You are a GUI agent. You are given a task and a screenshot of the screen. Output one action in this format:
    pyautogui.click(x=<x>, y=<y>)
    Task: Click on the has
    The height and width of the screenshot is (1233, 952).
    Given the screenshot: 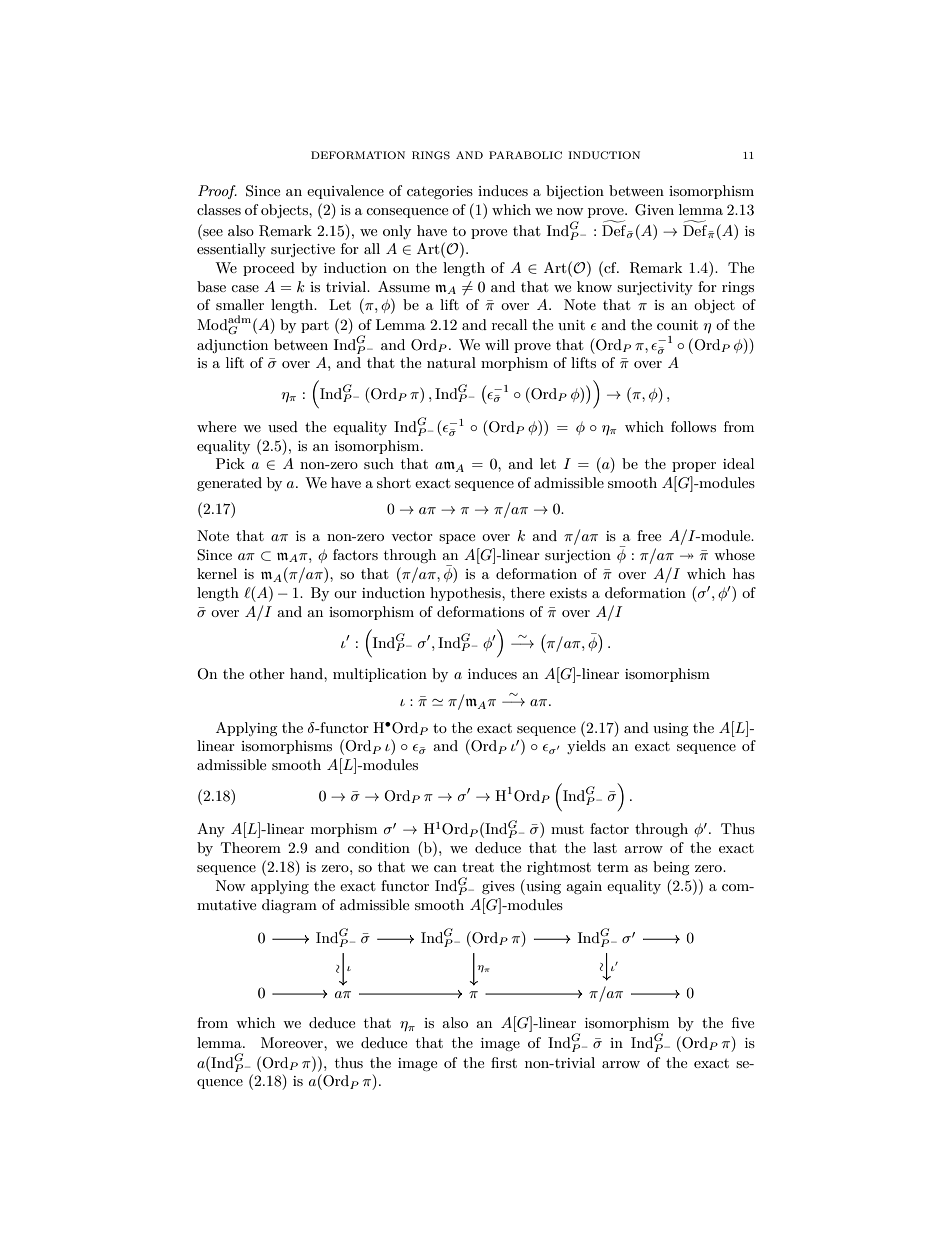 What is the action you would take?
    pyautogui.click(x=744, y=573)
